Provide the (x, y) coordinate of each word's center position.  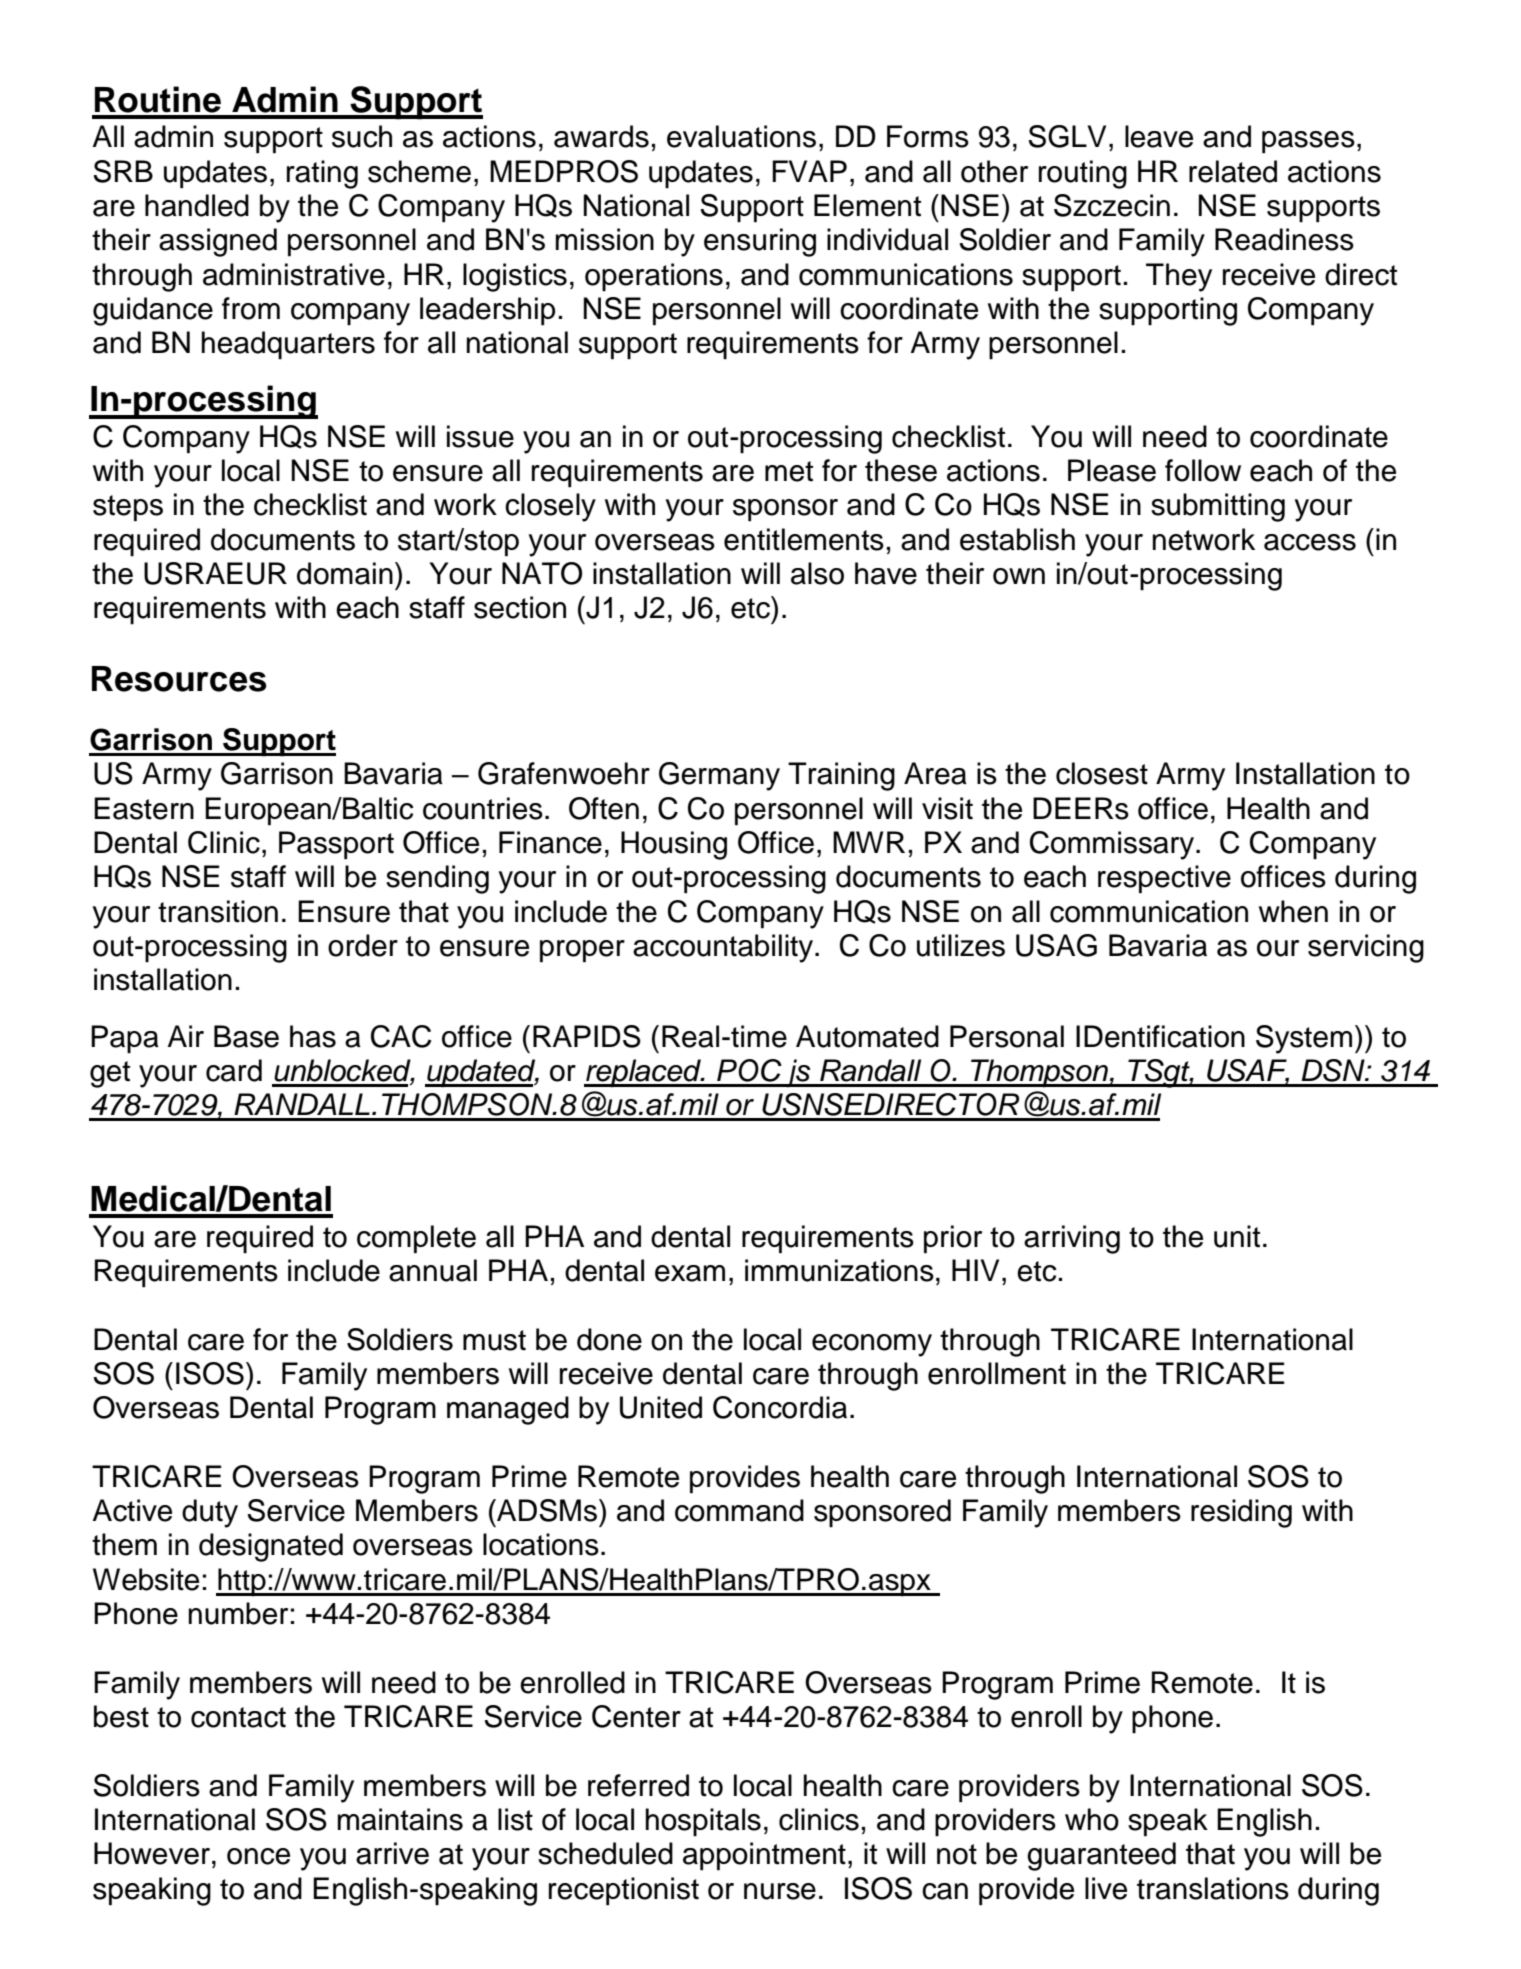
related (1233, 171)
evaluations (741, 136)
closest (1102, 773)
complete (416, 1239)
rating (322, 174)
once (258, 1856)
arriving (1072, 1239)
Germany (719, 776)
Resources (179, 679)
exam (690, 1273)
